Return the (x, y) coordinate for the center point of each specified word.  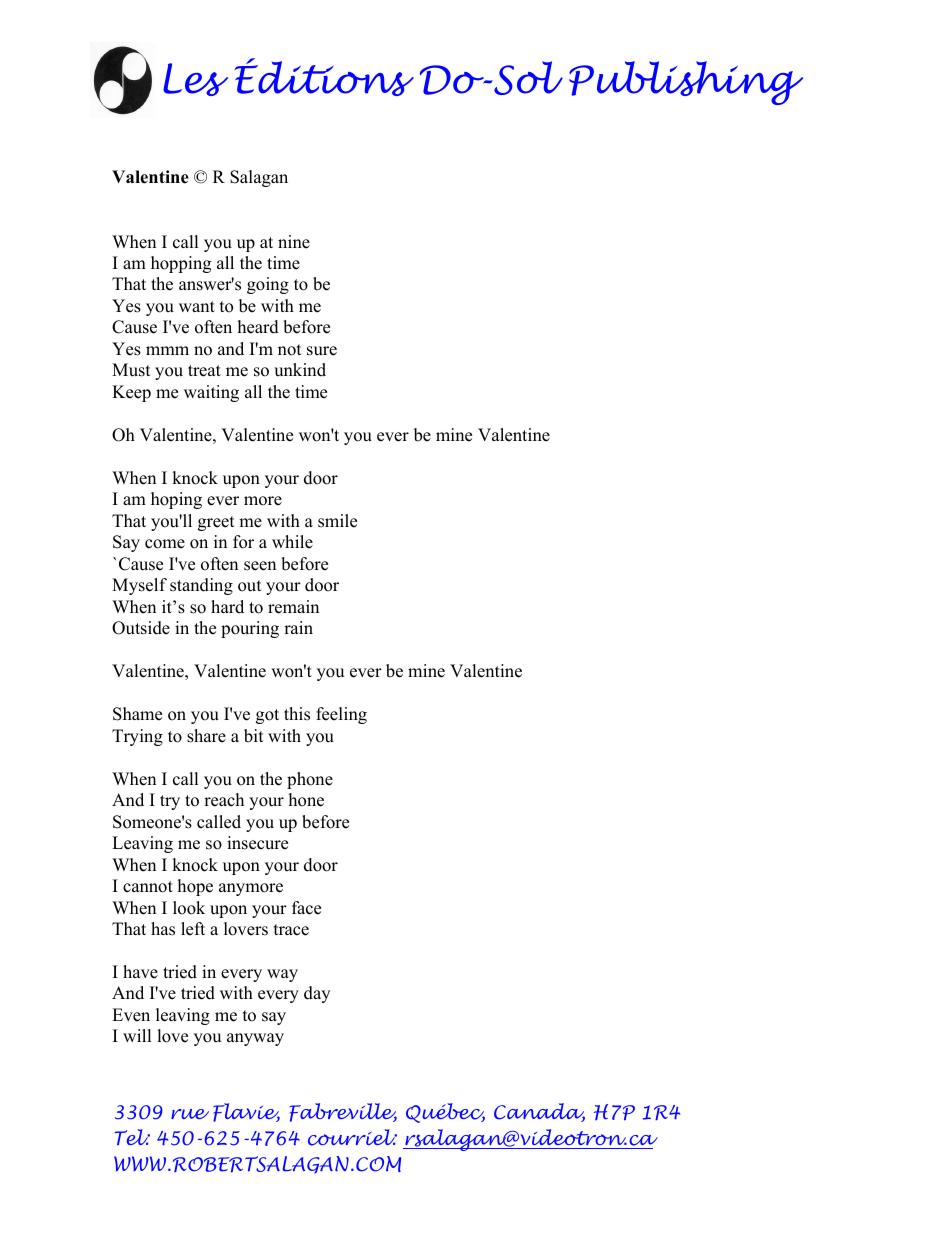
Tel (132, 1137)
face (306, 908)
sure (322, 351)
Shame (137, 714)
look (189, 908)
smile (337, 521)
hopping (181, 264)
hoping (176, 500)
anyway (255, 1039)
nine (294, 242)
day (317, 994)
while (292, 542)
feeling (341, 715)
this (297, 714)
